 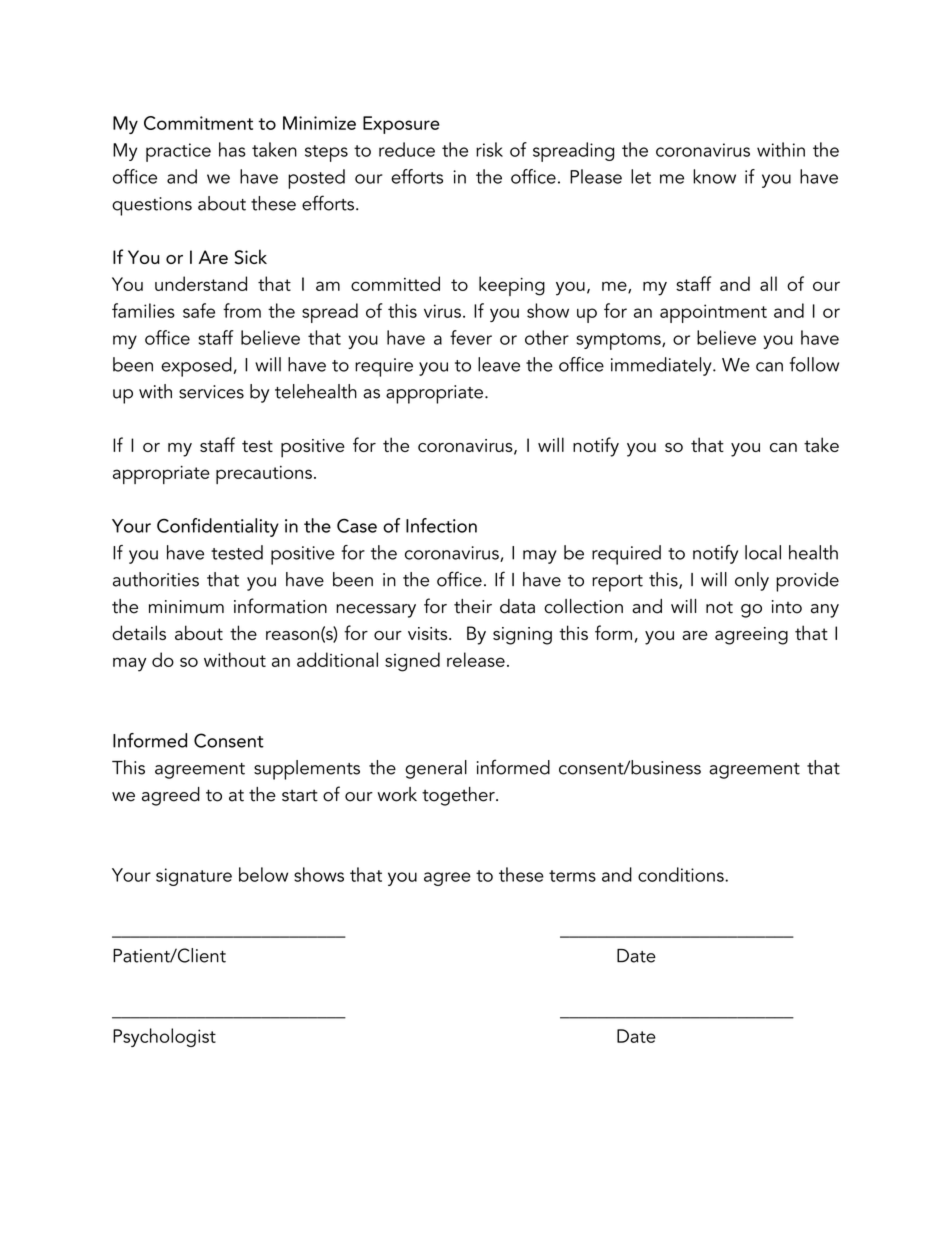 What do you see at coordinates (164, 1037) in the screenshot?
I see `Psychologist` at bounding box center [164, 1037].
